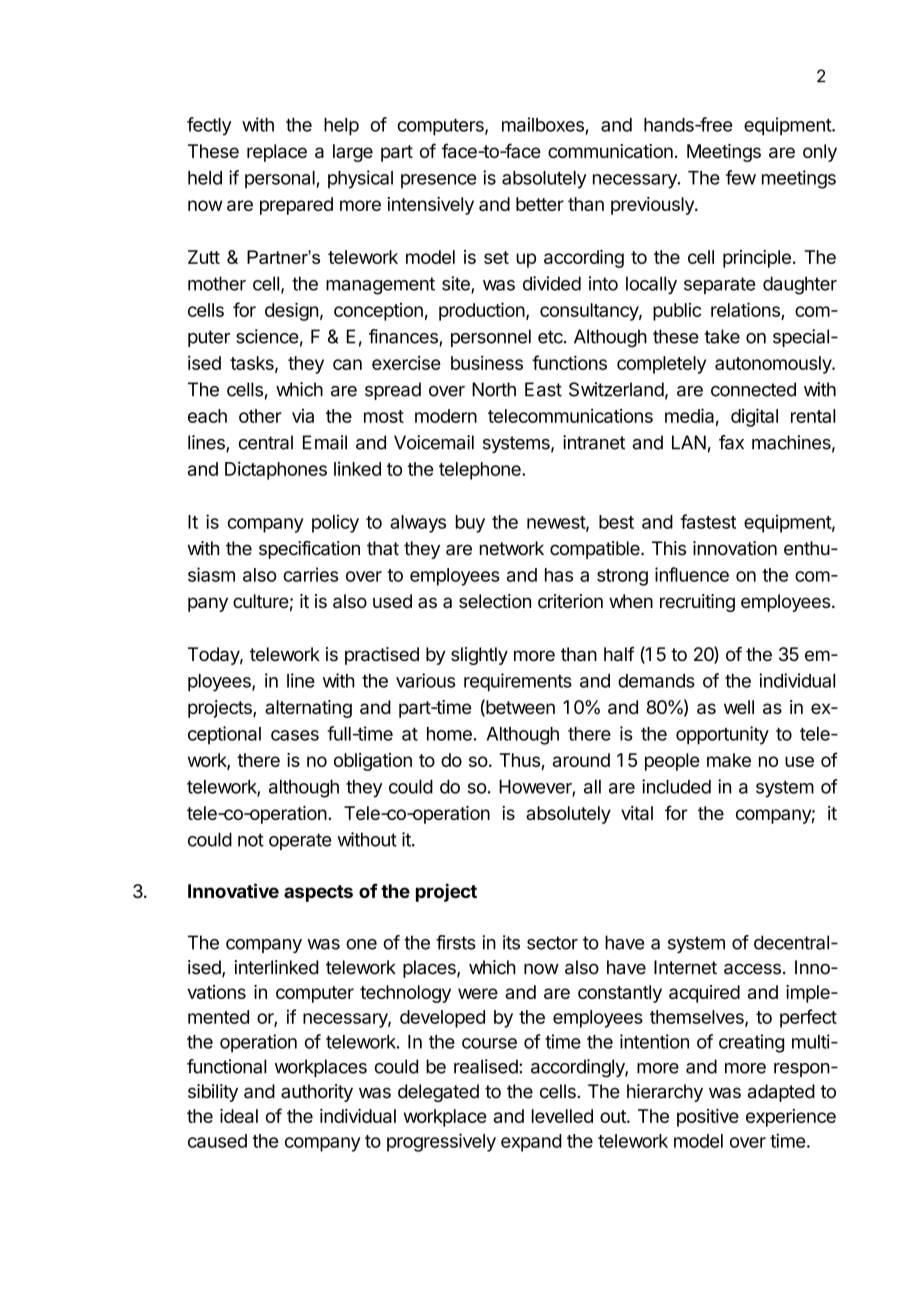 The image size is (924, 1308). Describe the element at coordinates (300, 841) in the page. I see `operate` at that location.
